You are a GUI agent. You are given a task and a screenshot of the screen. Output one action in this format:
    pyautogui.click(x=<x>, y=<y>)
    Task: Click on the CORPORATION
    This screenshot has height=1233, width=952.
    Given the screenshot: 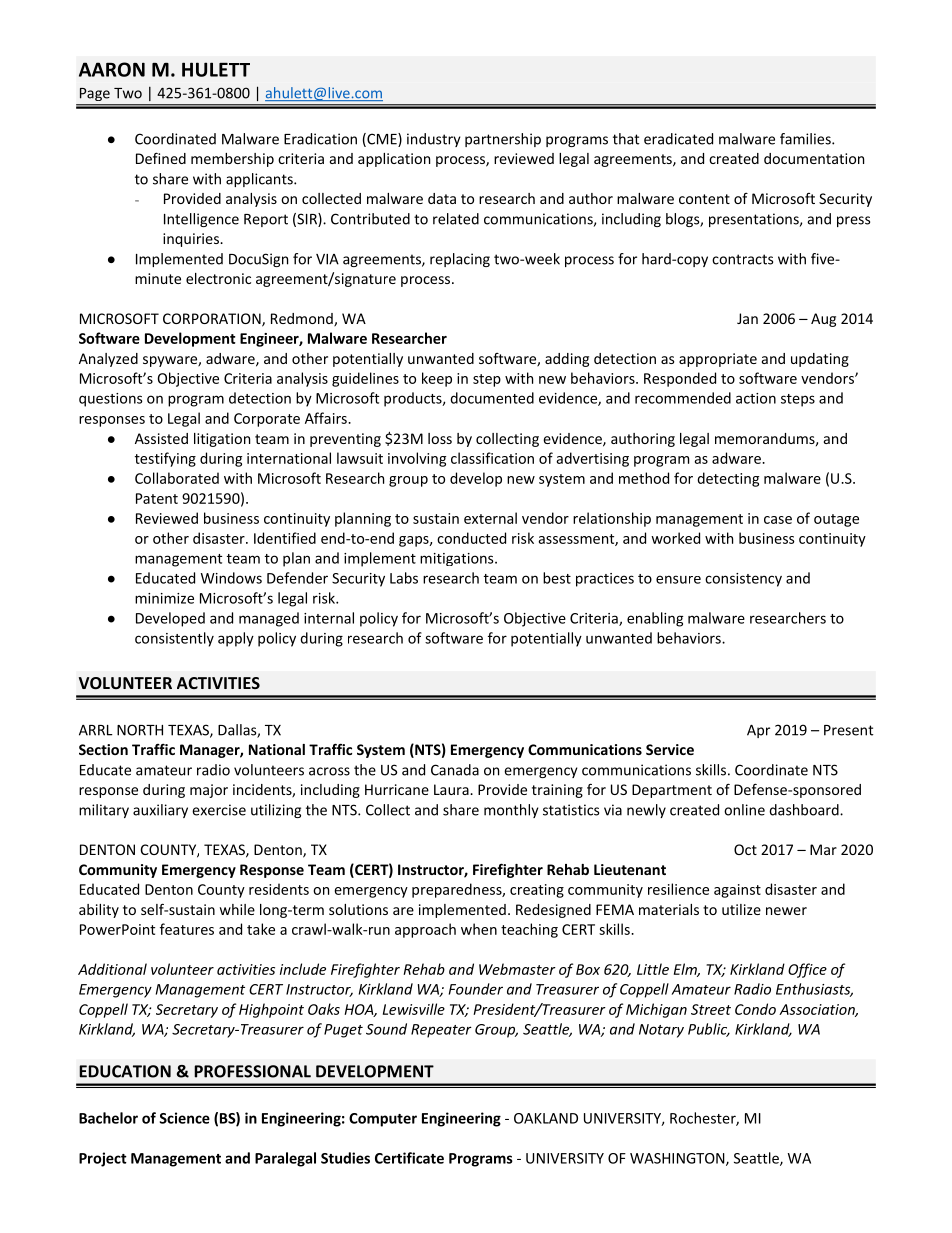 What is the action you would take?
    pyautogui.click(x=213, y=320)
